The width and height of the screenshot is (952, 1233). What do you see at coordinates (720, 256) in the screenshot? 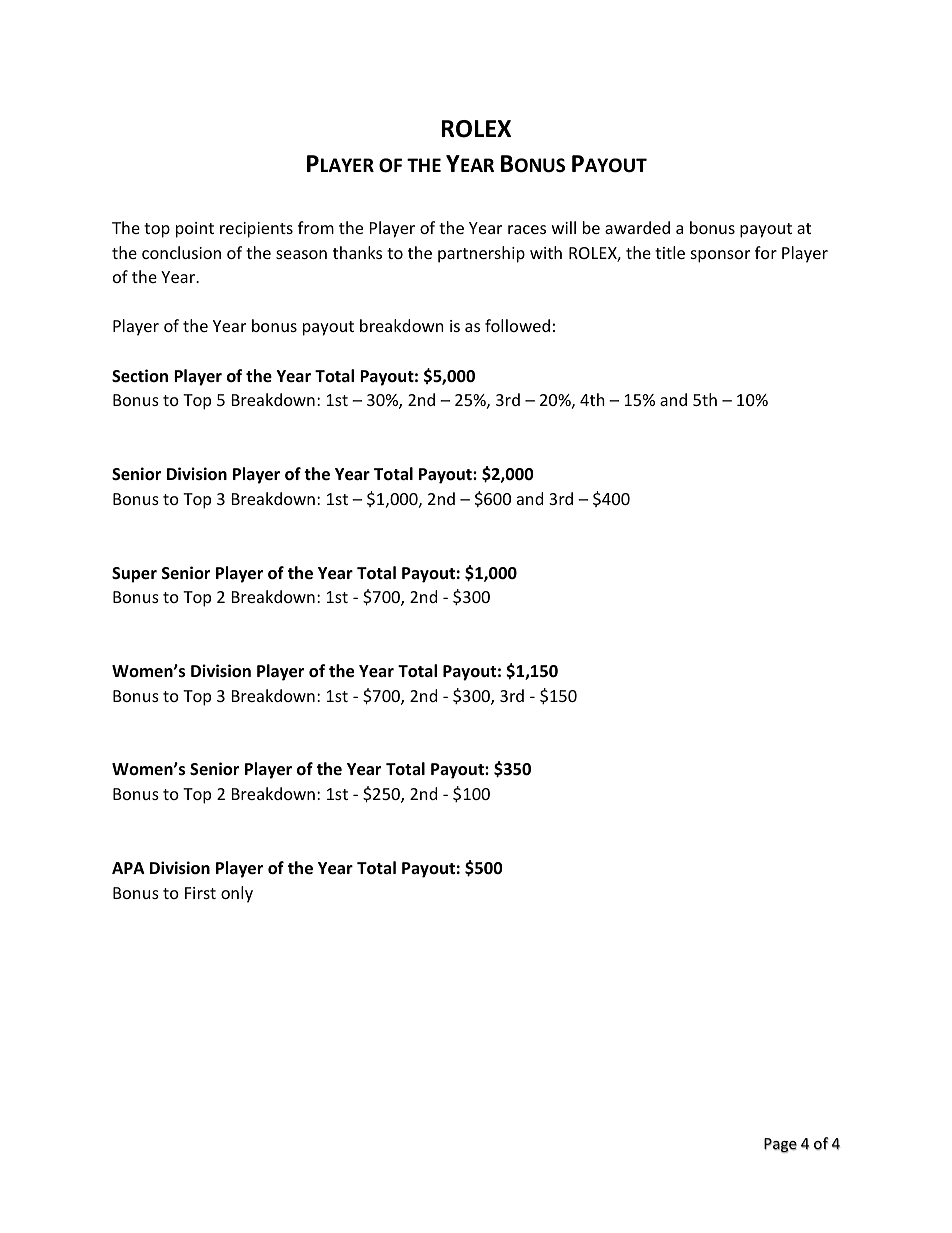
I see `sponsor` at bounding box center [720, 256].
